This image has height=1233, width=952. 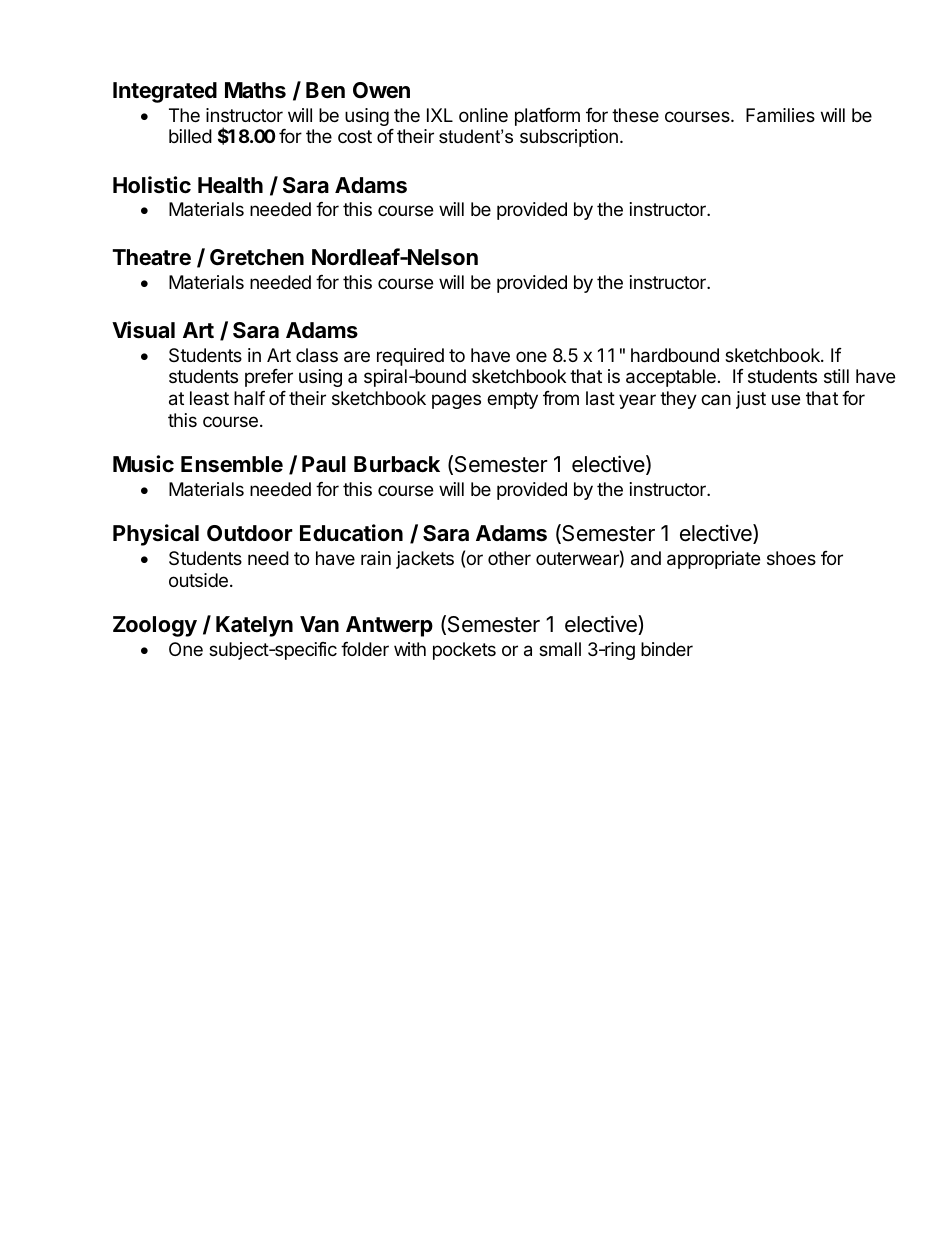 What do you see at coordinates (751, 400) in the image?
I see `just` at bounding box center [751, 400].
